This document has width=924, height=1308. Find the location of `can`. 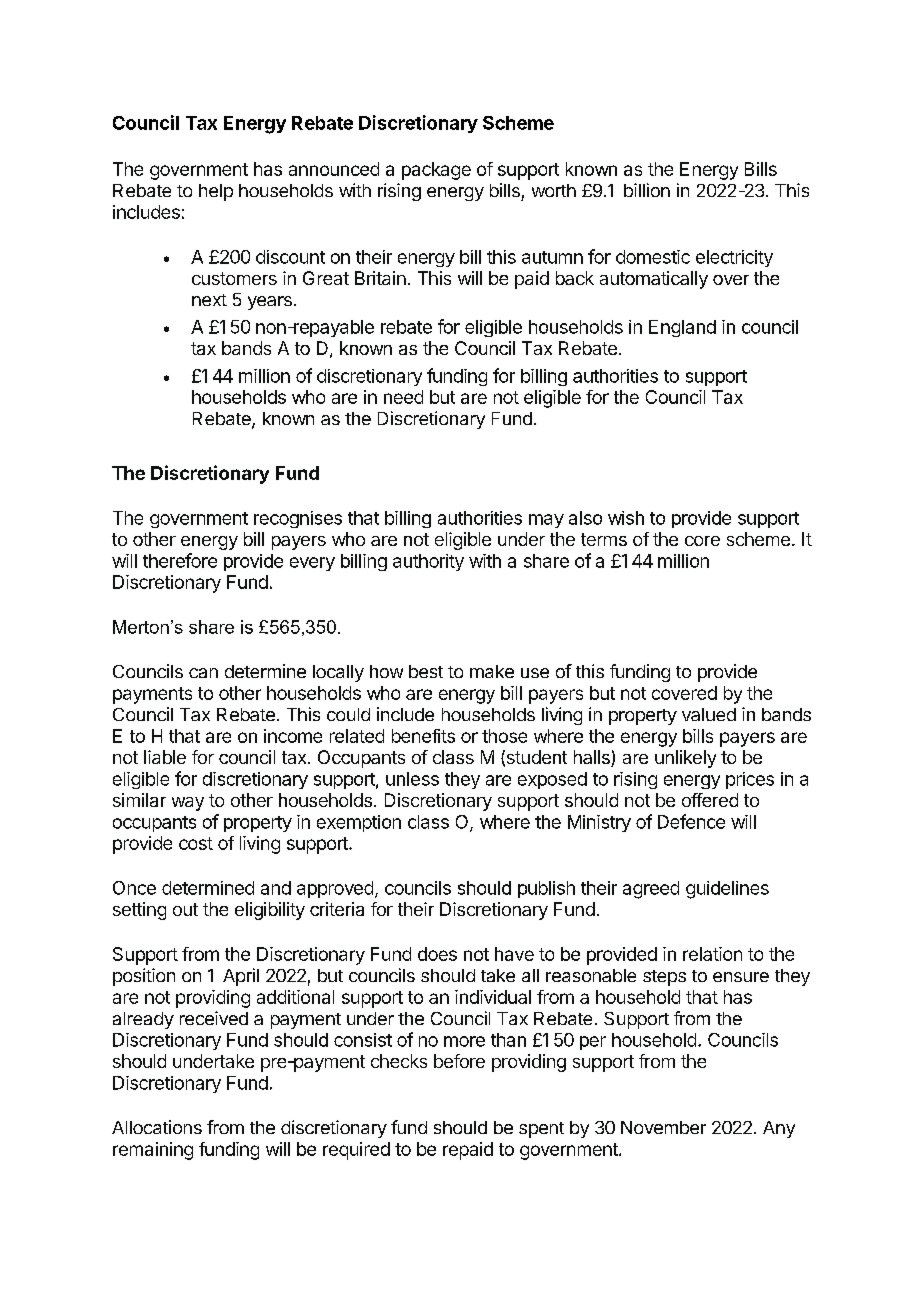

can is located at coordinates (203, 673).
